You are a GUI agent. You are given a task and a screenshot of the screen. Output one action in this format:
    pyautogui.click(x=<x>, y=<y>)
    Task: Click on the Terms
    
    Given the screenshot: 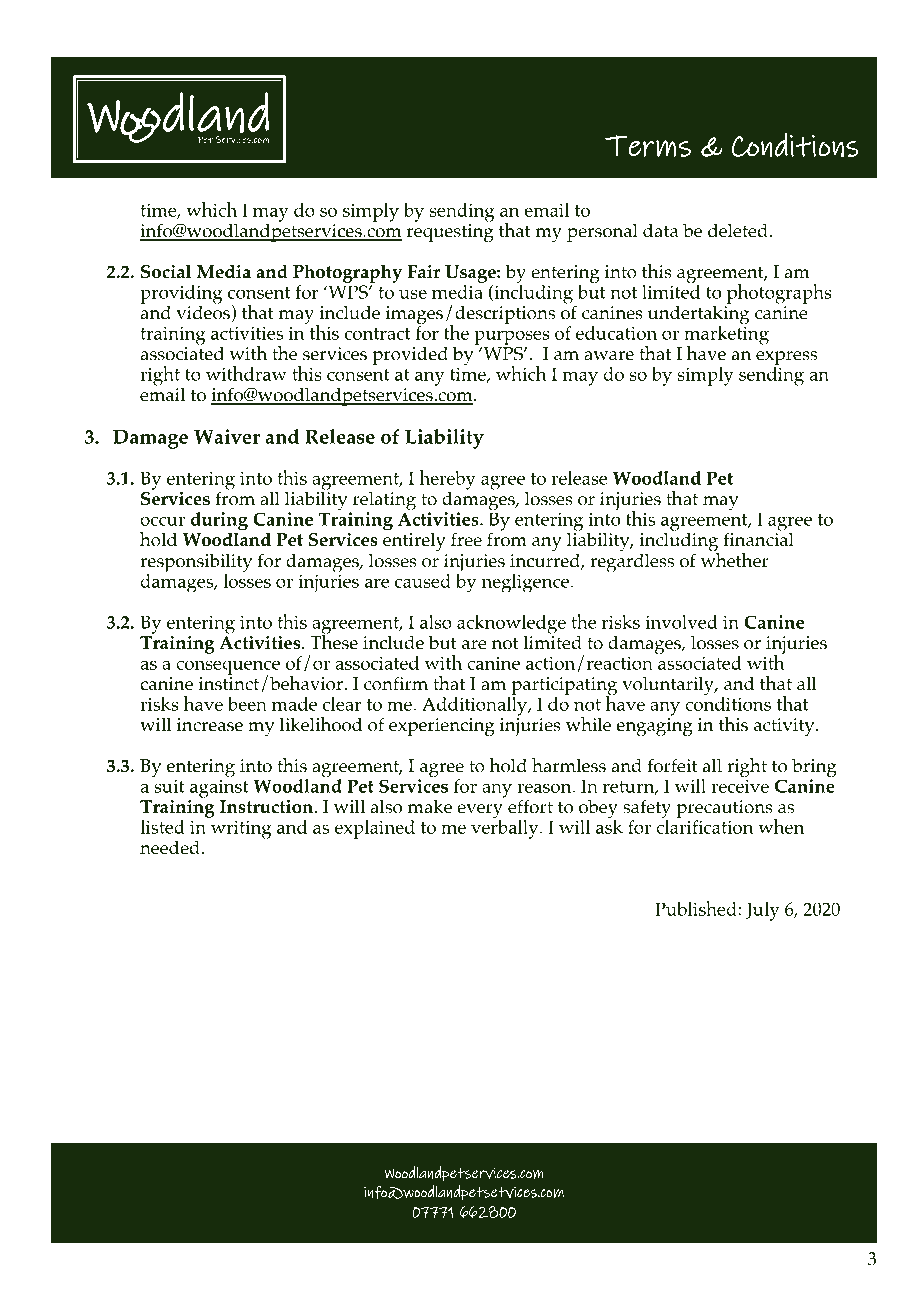 What is the action you would take?
    pyautogui.click(x=648, y=146)
